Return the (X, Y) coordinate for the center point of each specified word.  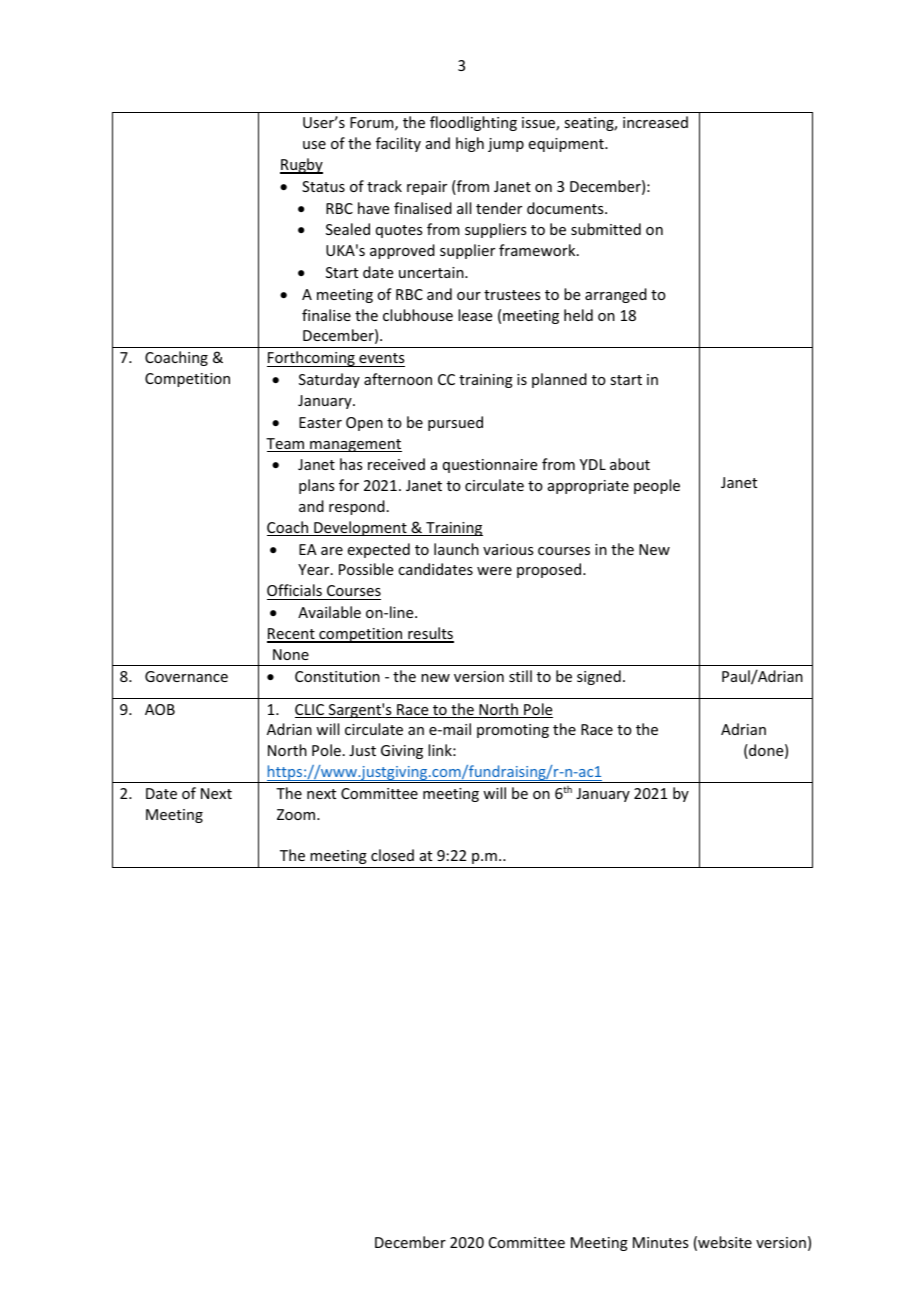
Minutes (660, 1242)
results (430, 634)
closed (392, 855)
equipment (567, 145)
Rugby (301, 166)
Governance (186, 676)
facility (398, 144)
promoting (513, 731)
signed (599, 677)
